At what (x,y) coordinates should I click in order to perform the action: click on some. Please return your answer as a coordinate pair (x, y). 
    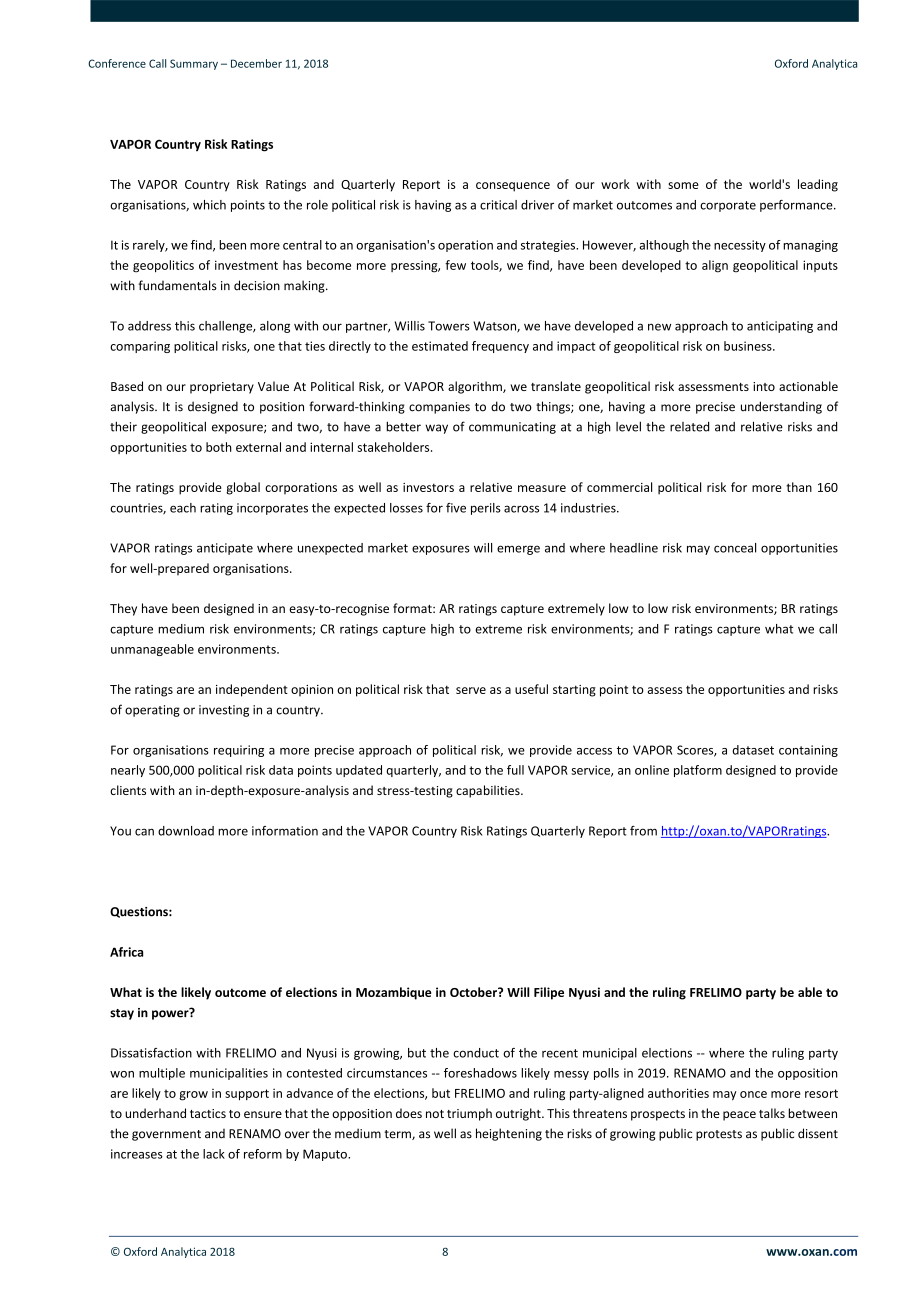
    Looking at the image, I should click on (683, 185).
